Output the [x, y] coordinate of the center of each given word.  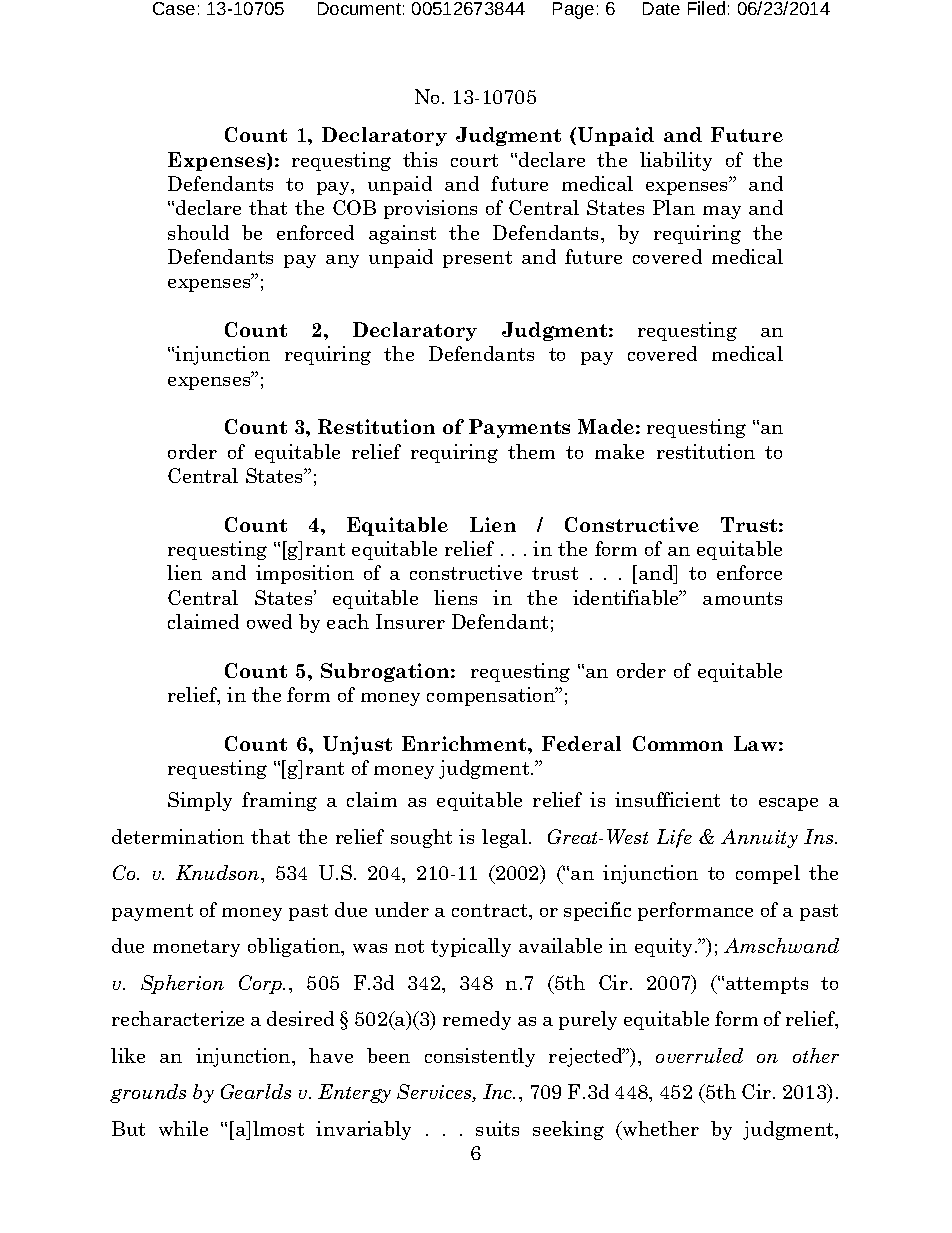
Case [174, 8]
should [198, 232]
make [619, 451]
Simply [200, 801]
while [183, 1128]
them [531, 451]
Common [678, 743]
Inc [499, 1091]
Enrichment [465, 743]
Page [573, 10]
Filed [706, 8]
